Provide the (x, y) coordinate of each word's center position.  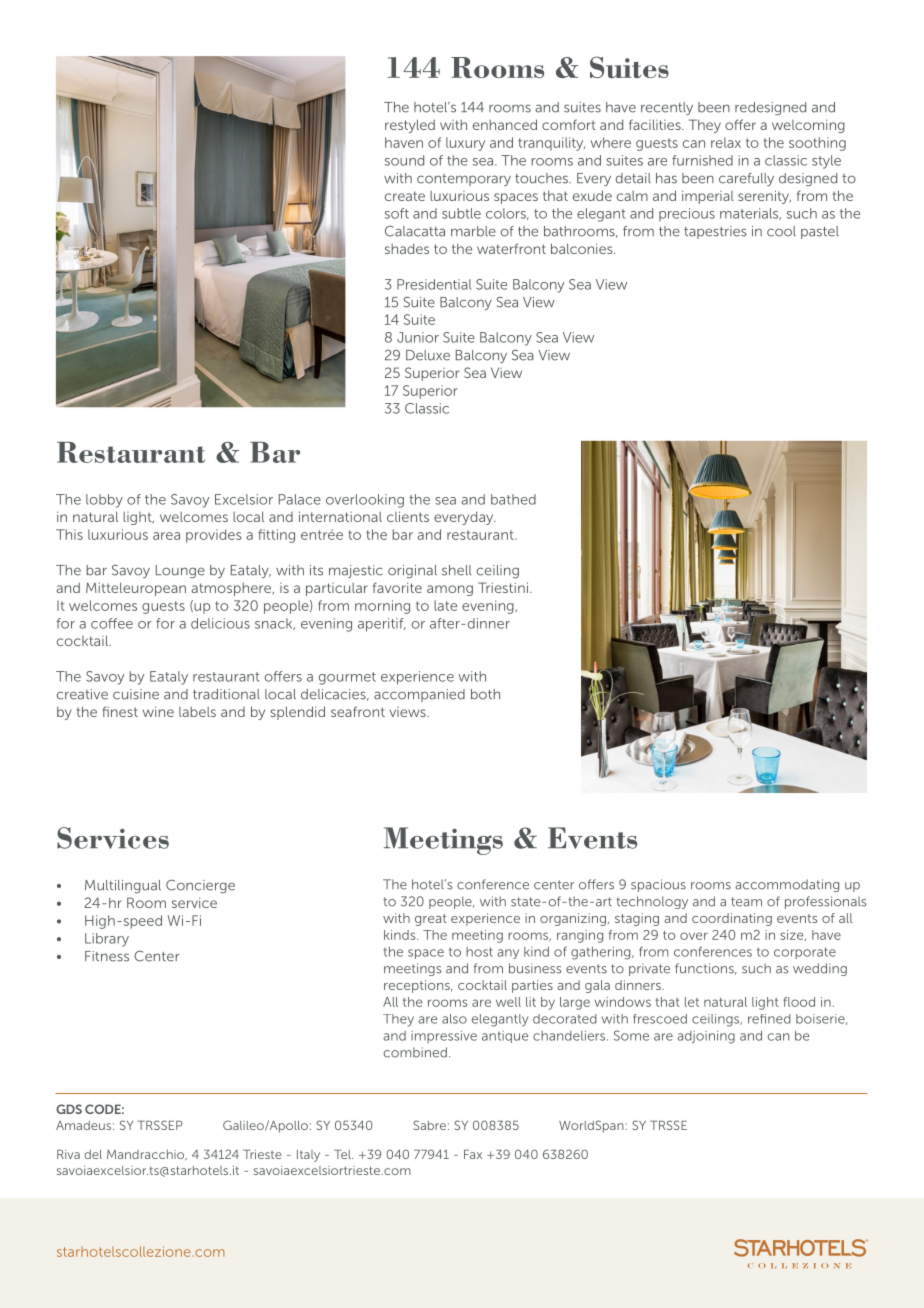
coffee (112, 623)
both (485, 694)
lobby (104, 501)
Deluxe (428, 355)
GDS (69, 1109)
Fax (473, 1154)
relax (726, 142)
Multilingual (123, 887)
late (445, 605)
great (431, 920)
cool (781, 231)
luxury (465, 144)
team (746, 902)
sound (404, 160)
